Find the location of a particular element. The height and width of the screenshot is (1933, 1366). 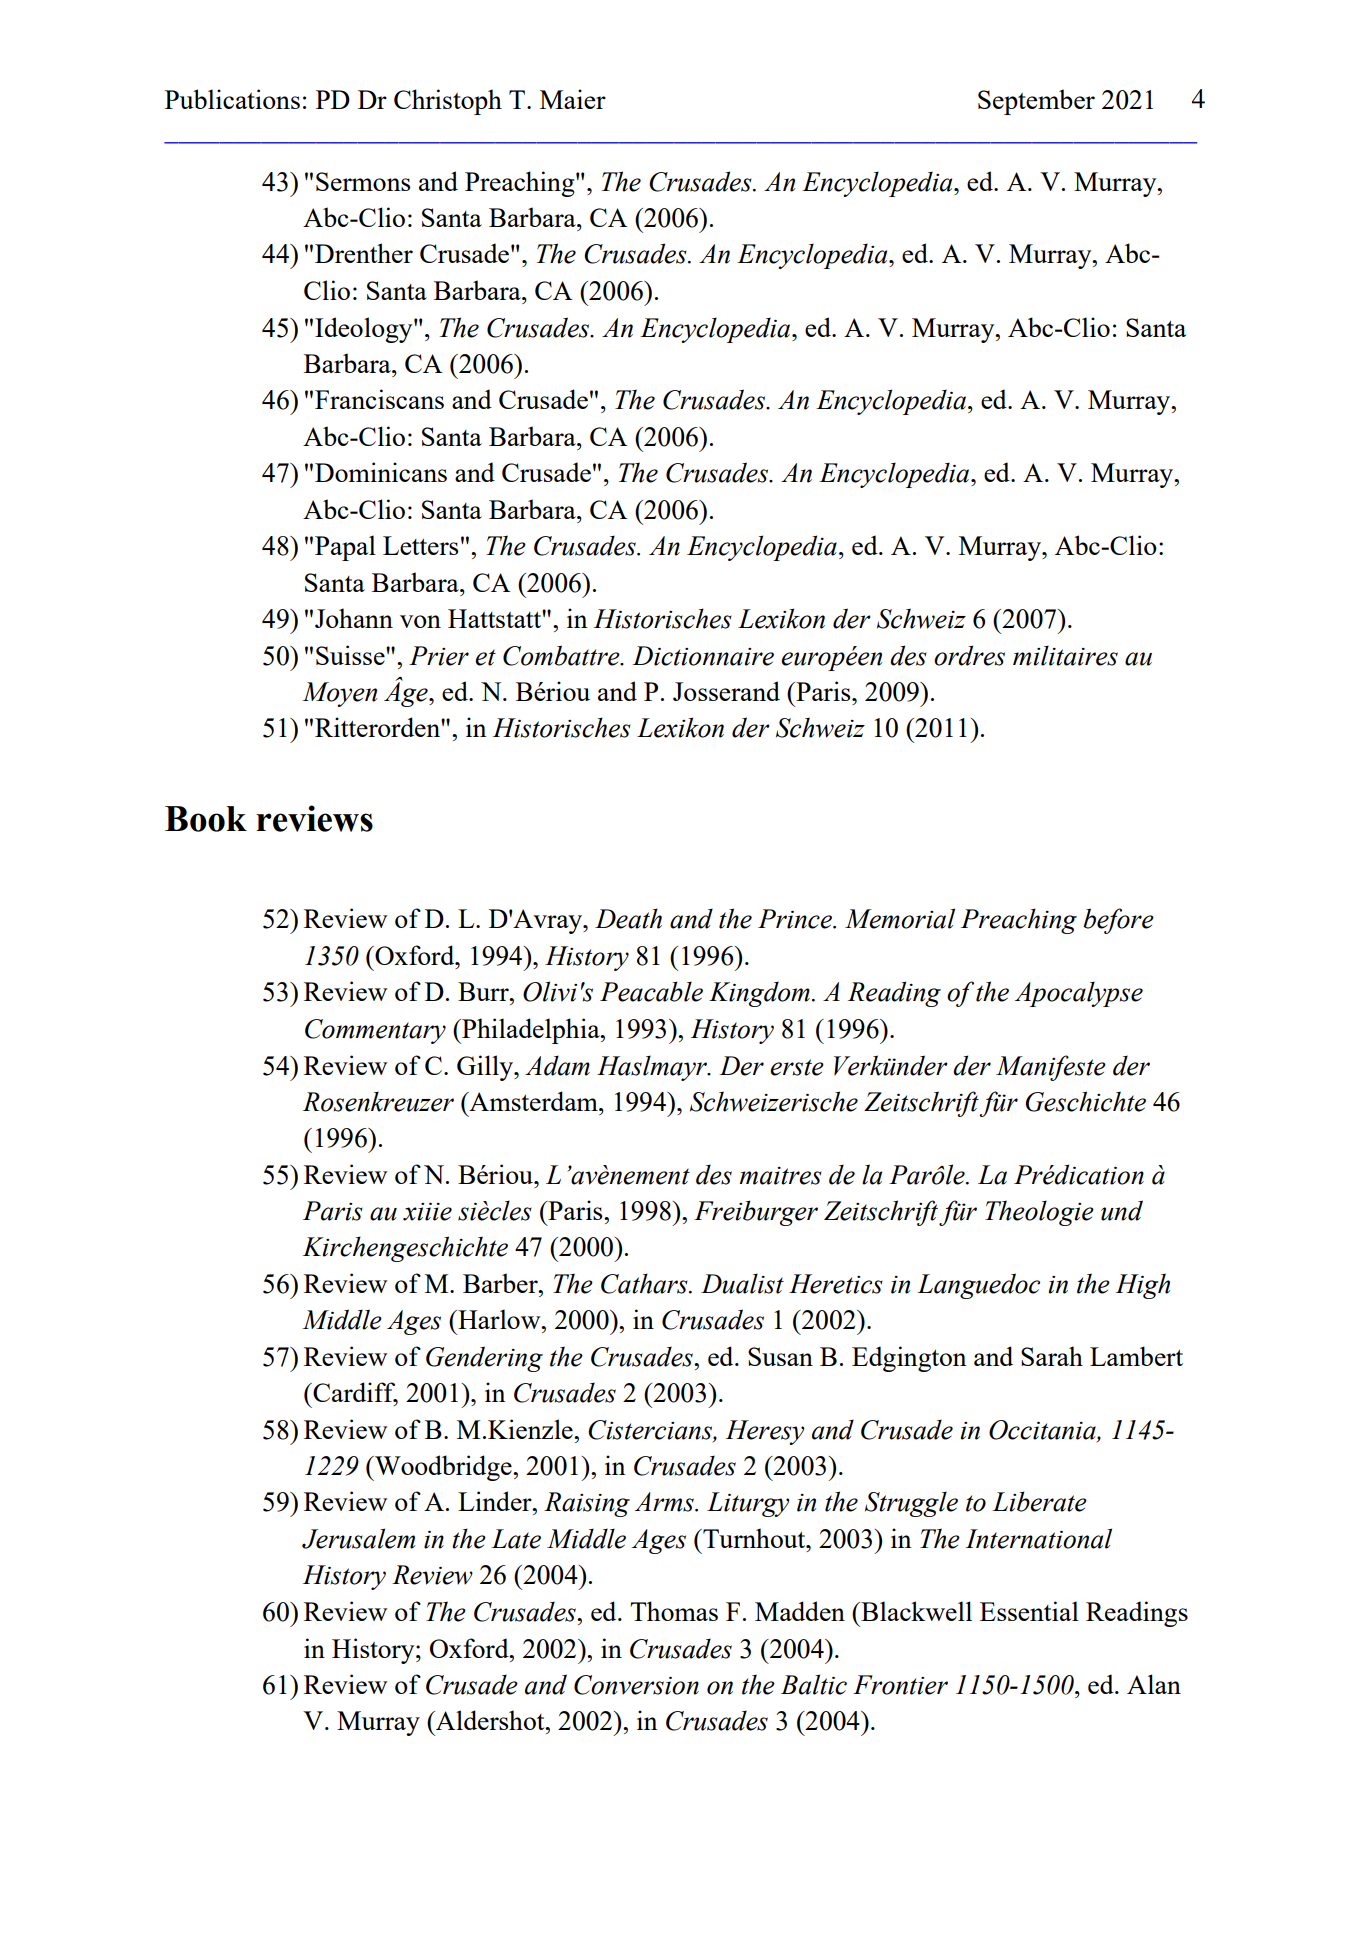

von is located at coordinates (420, 621).
